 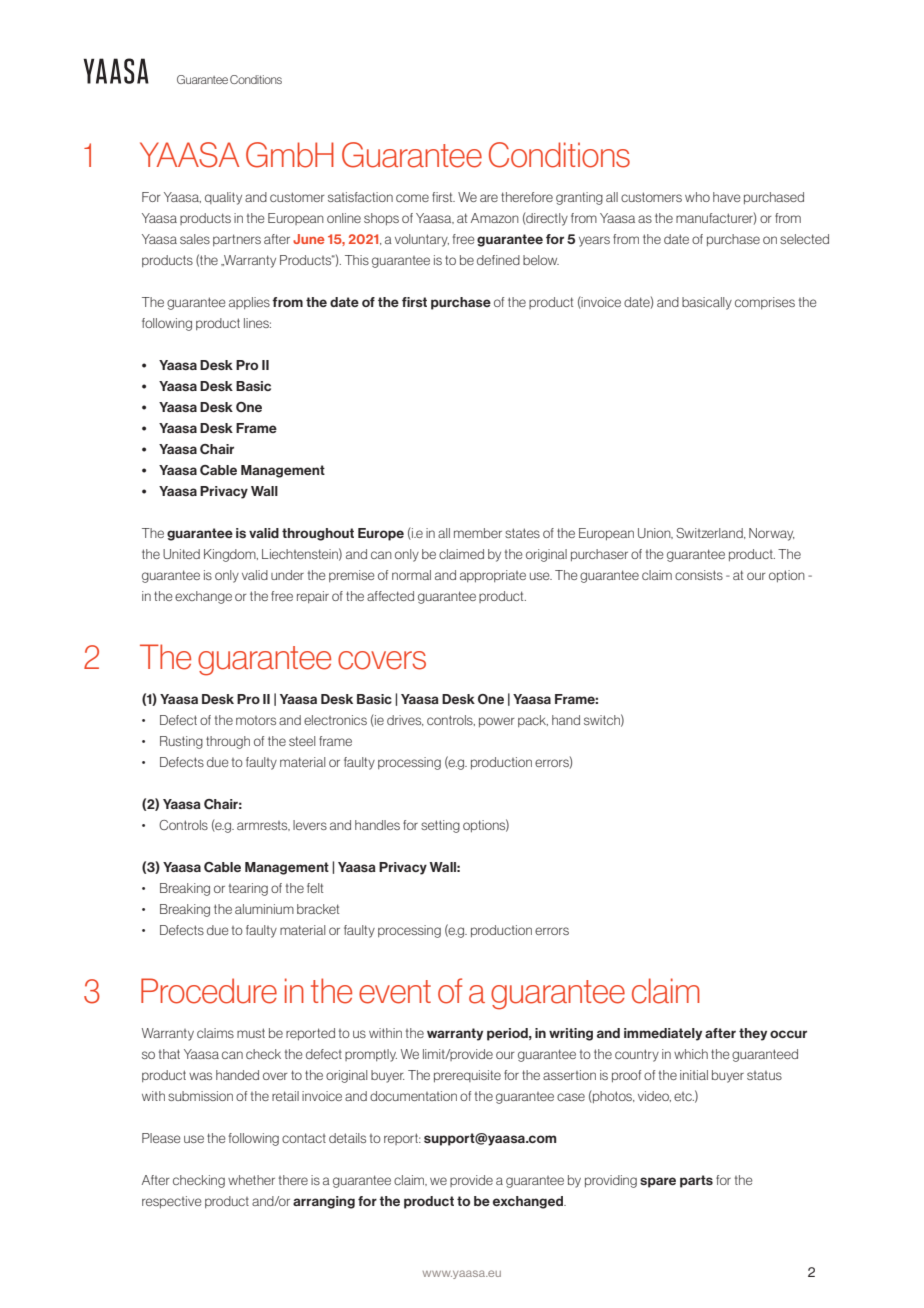 What do you see at coordinates (727, 197) in the screenshot?
I see `have` at bounding box center [727, 197].
